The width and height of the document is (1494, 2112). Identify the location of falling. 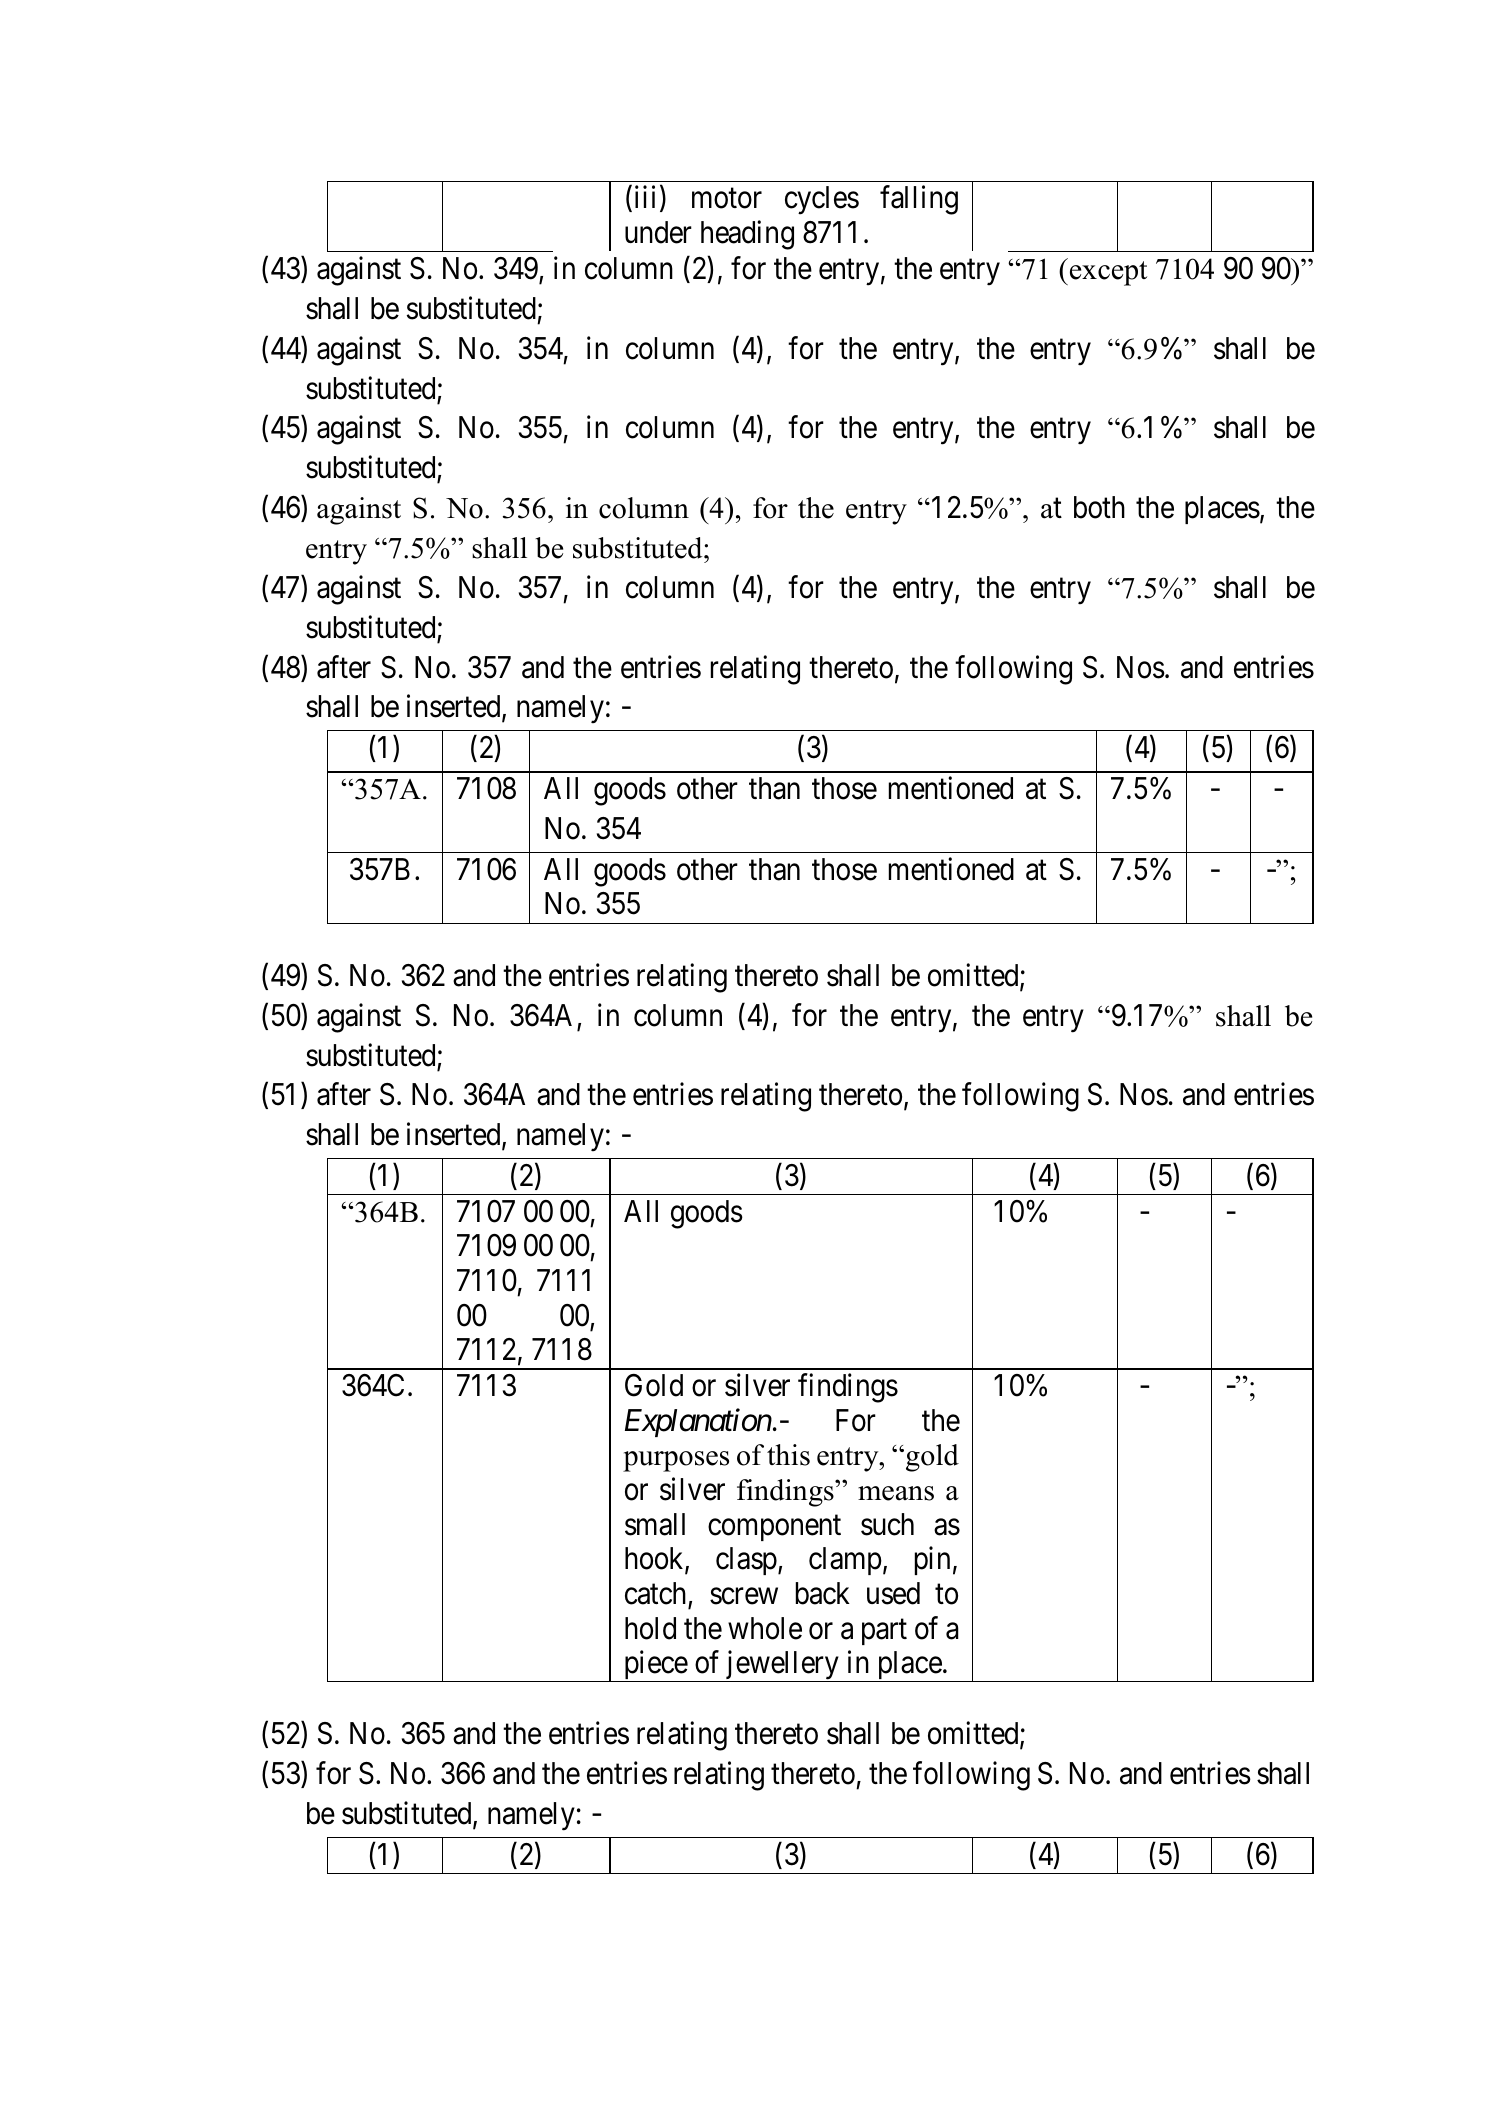
(919, 200).
